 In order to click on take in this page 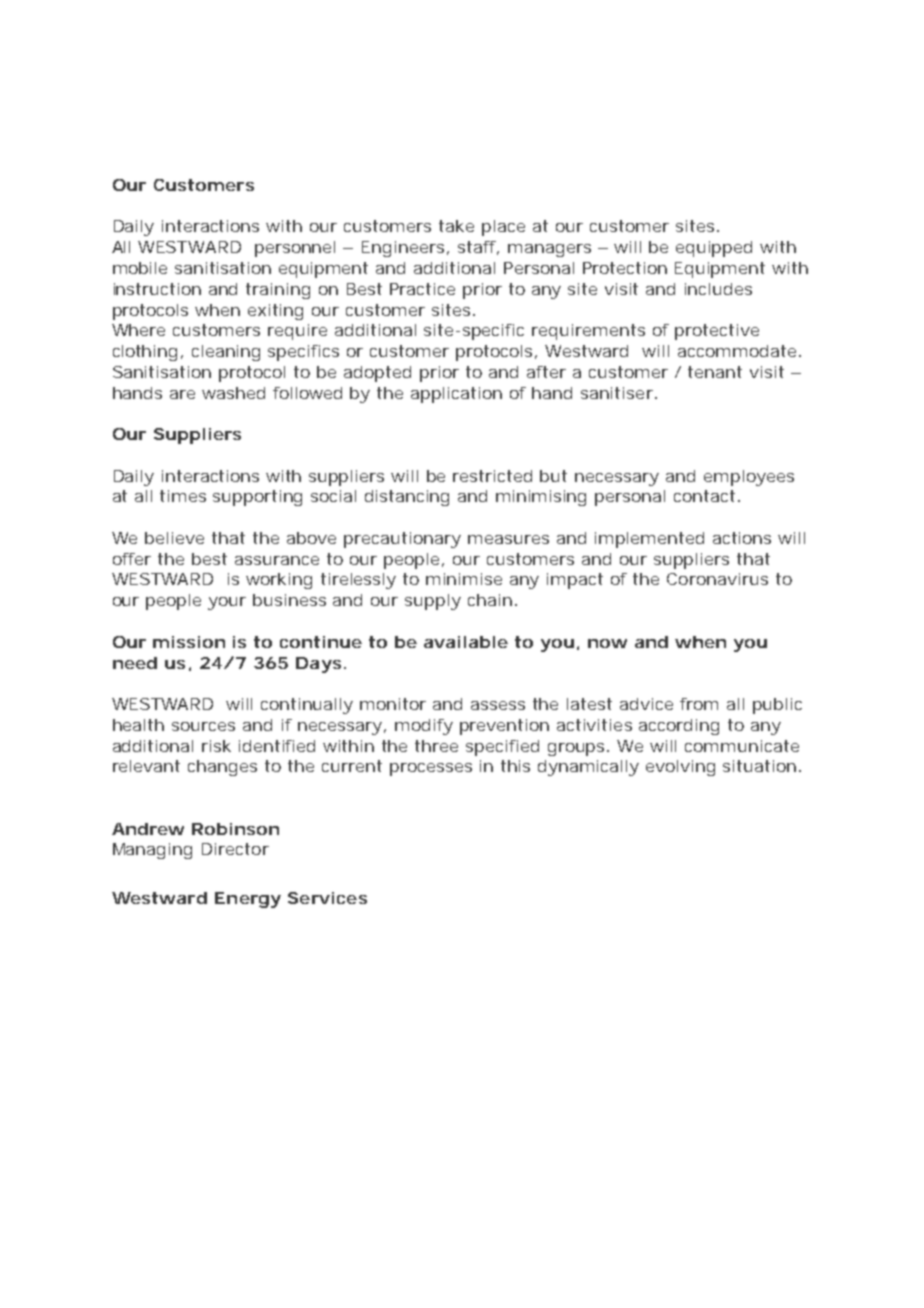, I will do `click(456, 226)`.
